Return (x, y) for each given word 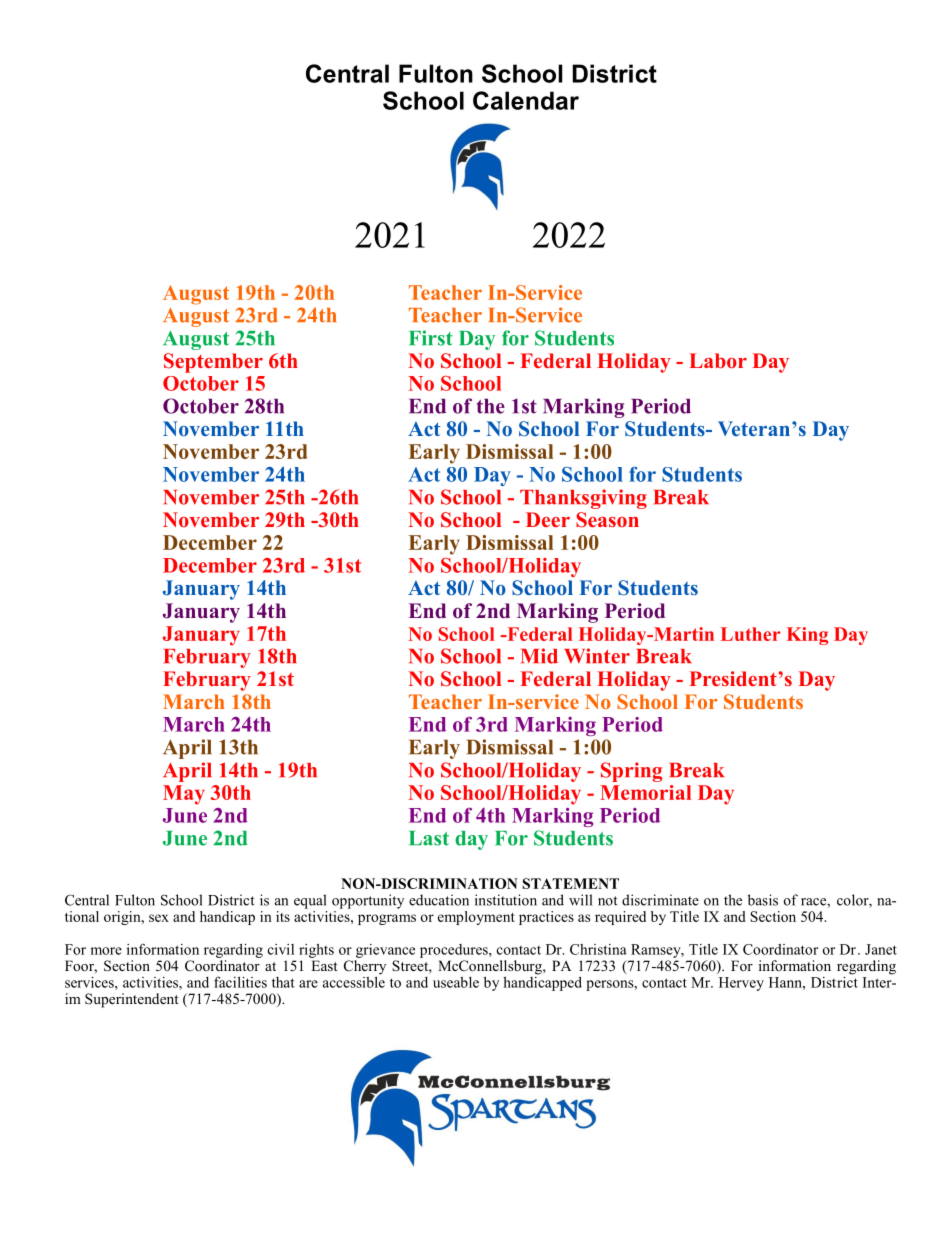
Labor (718, 360)
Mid (539, 656)
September (213, 363)
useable (456, 982)
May (184, 795)
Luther (751, 634)
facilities (240, 982)
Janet (881, 949)
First (431, 338)
